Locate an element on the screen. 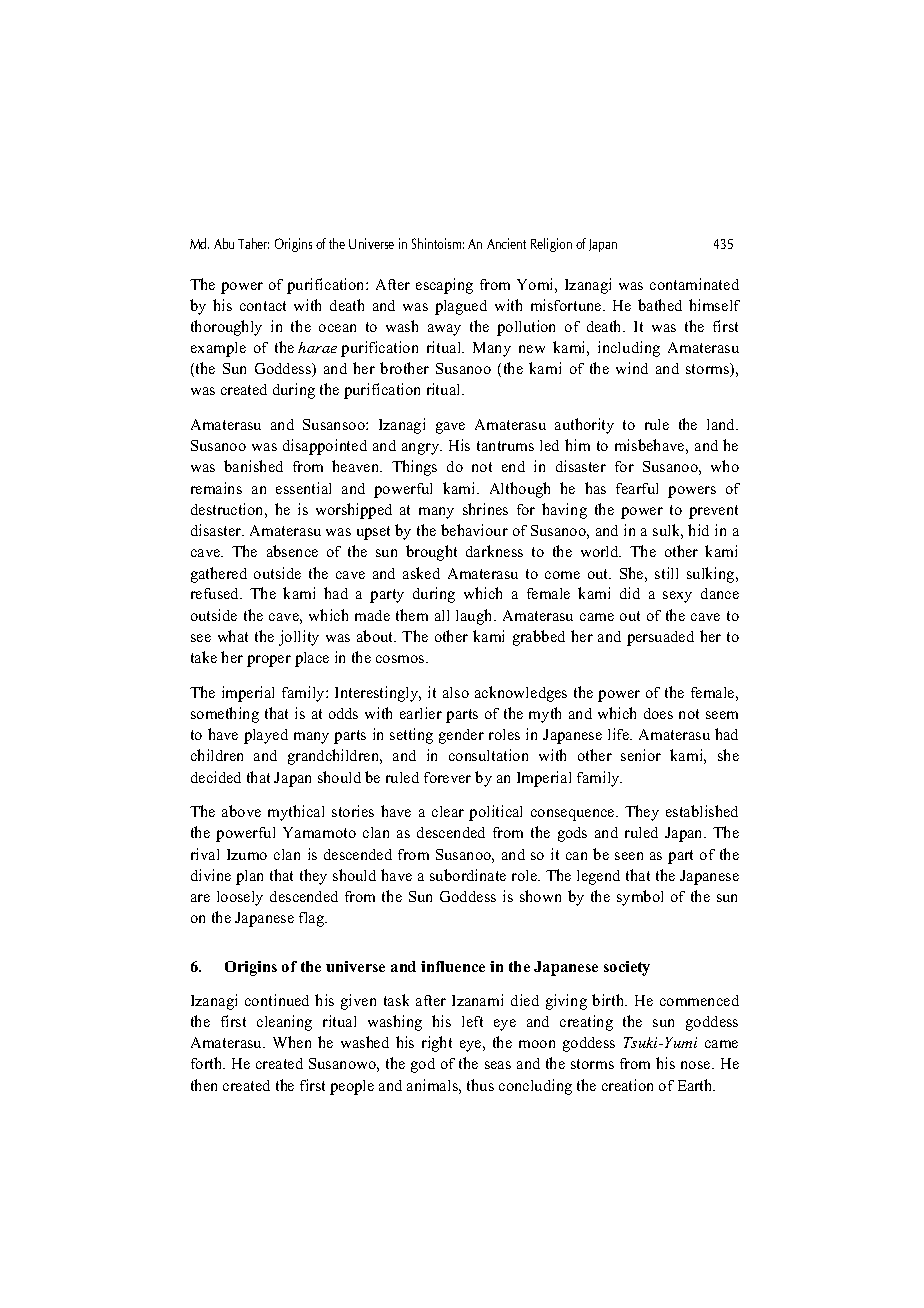 The height and width of the screenshot is (1308, 924). thus is located at coordinates (480, 1085).
